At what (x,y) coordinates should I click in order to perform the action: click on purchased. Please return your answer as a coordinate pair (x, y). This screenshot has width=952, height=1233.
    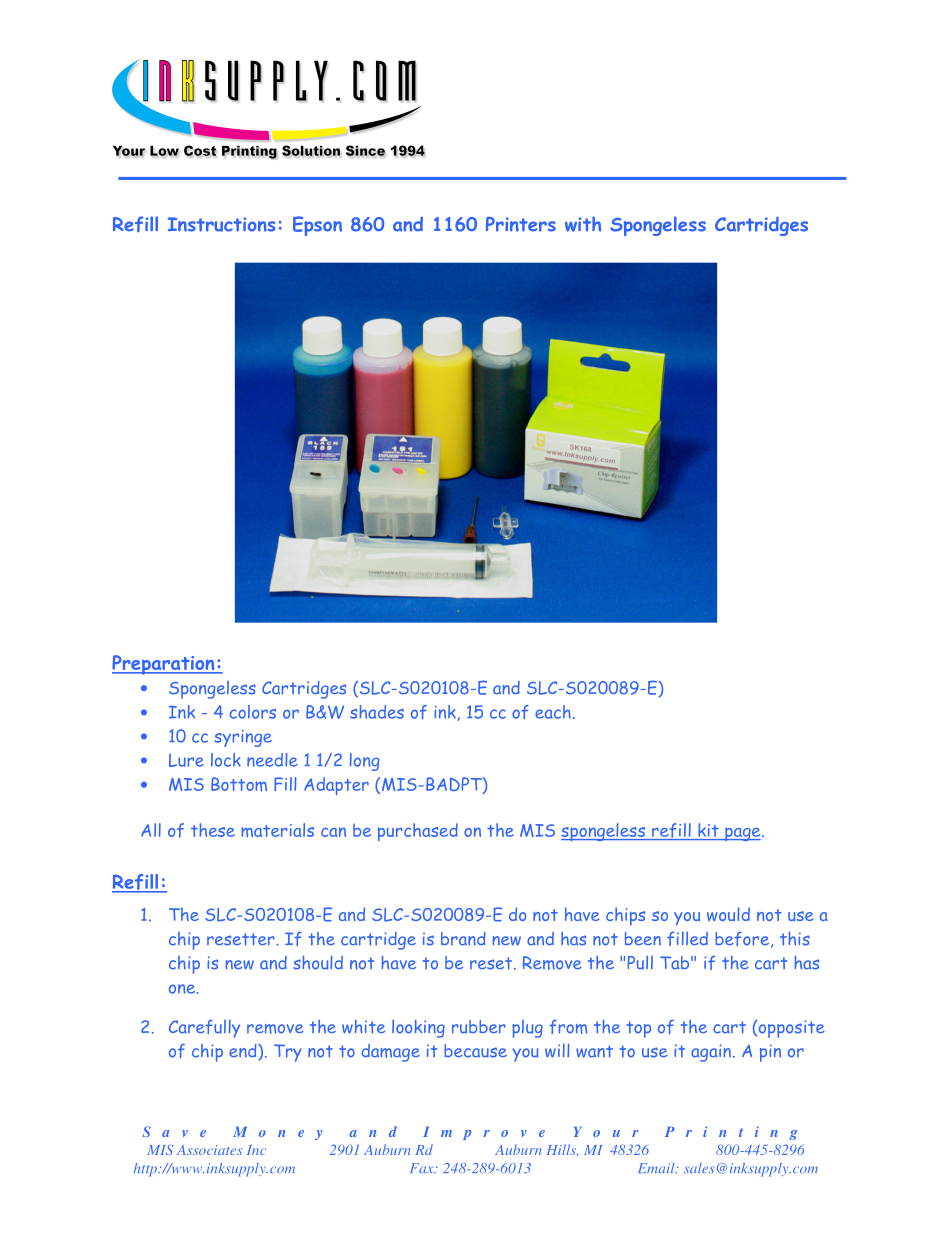
    Looking at the image, I should click on (418, 832).
